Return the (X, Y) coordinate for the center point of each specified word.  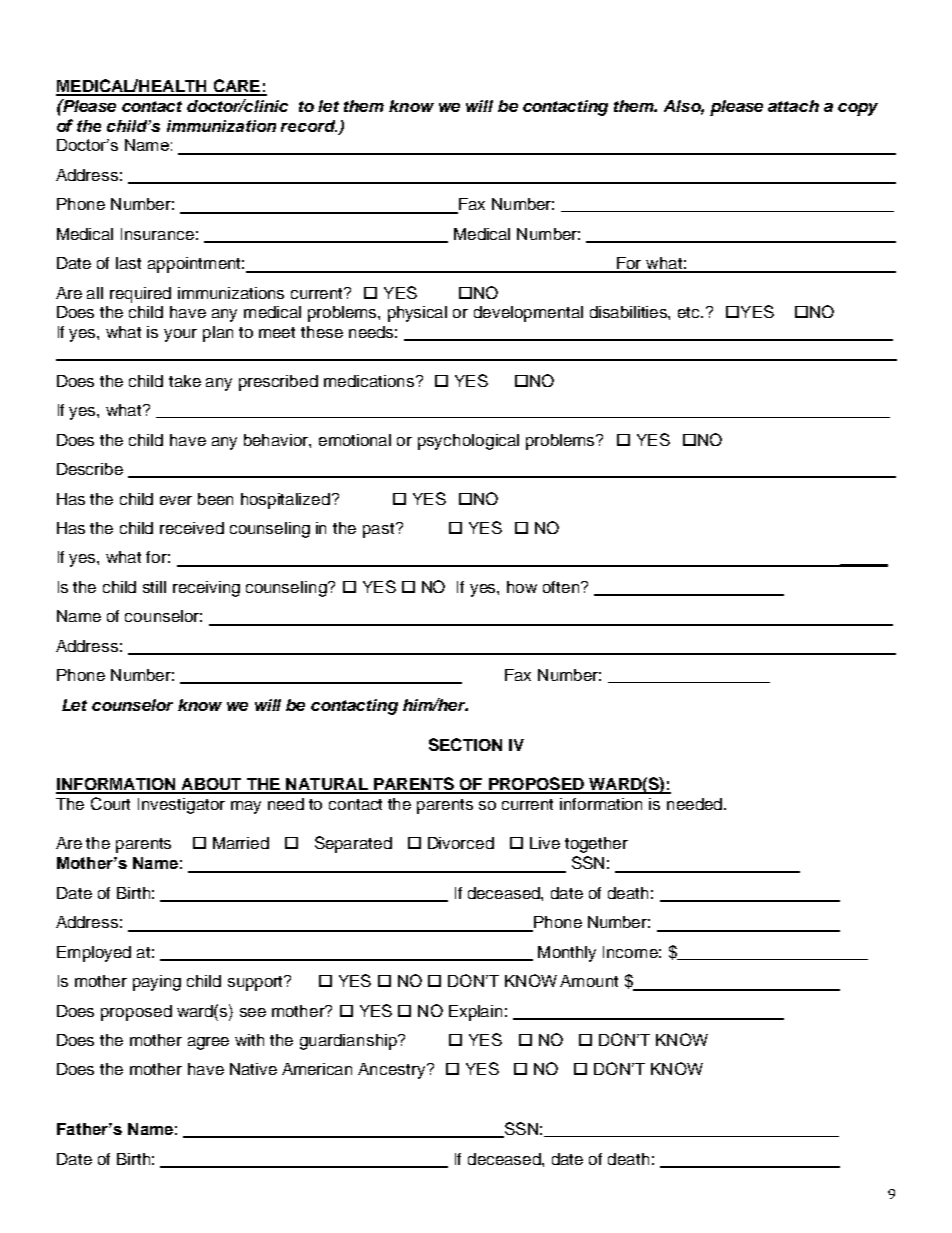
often (562, 587)
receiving (206, 589)
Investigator (181, 806)
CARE (237, 87)
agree (208, 1043)
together (596, 845)
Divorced (461, 843)
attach (793, 106)
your (180, 335)
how (522, 587)
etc (690, 312)
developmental (528, 314)
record (309, 126)
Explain (475, 1013)
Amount (589, 981)
